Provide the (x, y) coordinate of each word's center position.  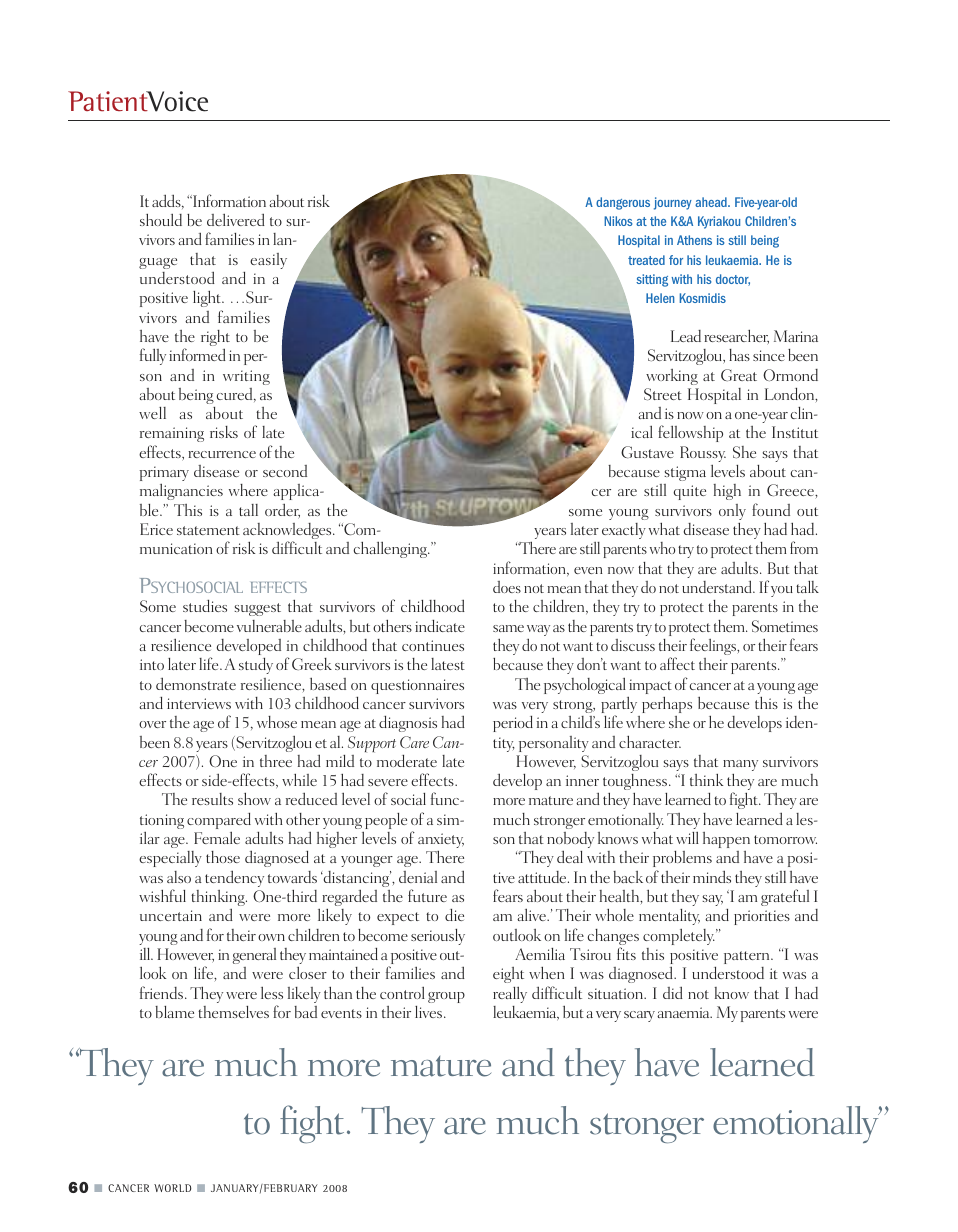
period (513, 724)
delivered (236, 219)
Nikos (618, 221)
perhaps (667, 705)
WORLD (172, 1188)
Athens (694, 240)
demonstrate (196, 683)
